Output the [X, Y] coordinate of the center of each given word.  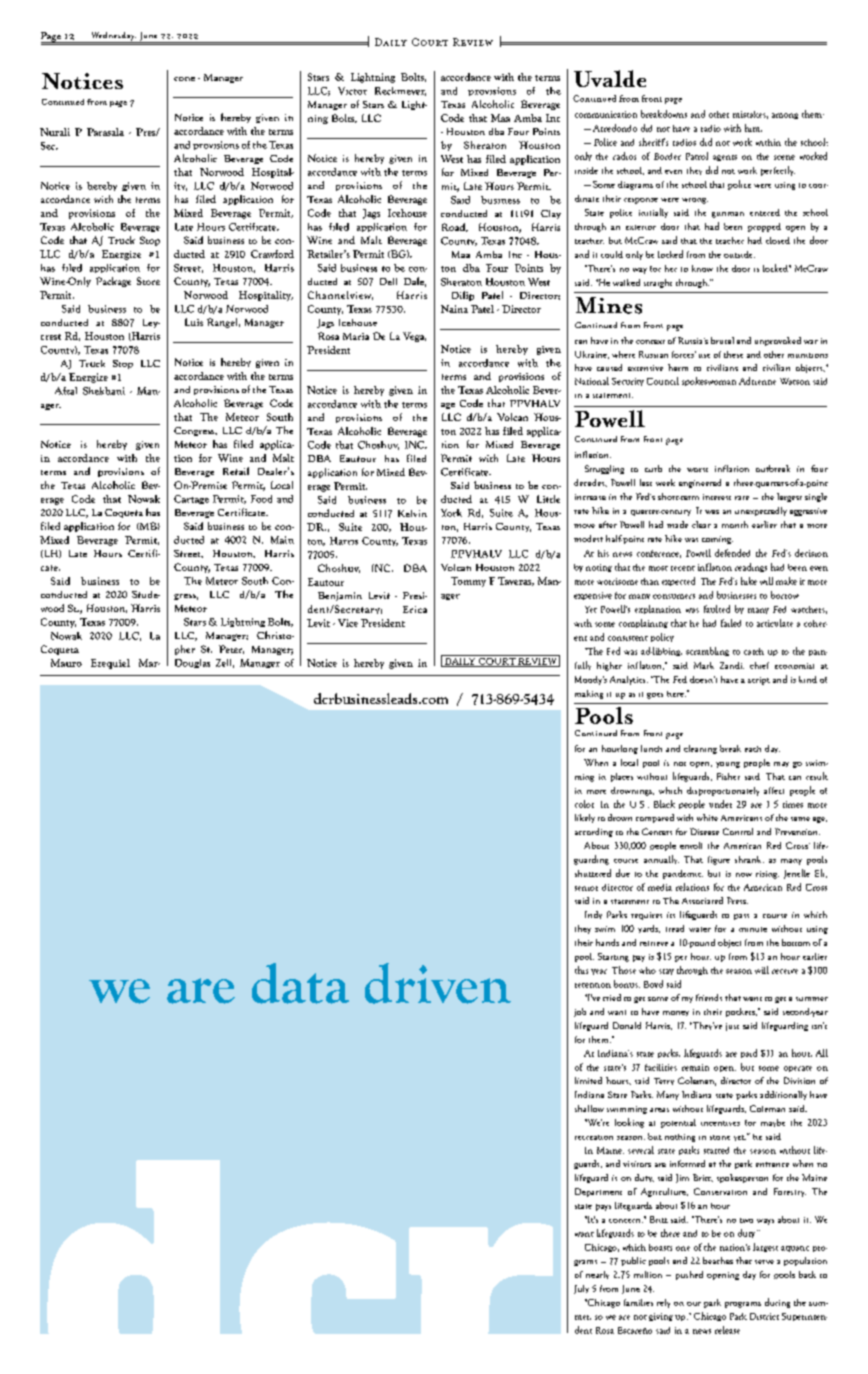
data [300, 983]
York [451, 513]
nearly [597, 1275]
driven [438, 983]
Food [261, 499]
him [753, 128]
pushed [689, 1275]
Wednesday [112, 37]
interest [717, 497]
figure [719, 860]
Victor [352, 91]
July [581, 1289]
